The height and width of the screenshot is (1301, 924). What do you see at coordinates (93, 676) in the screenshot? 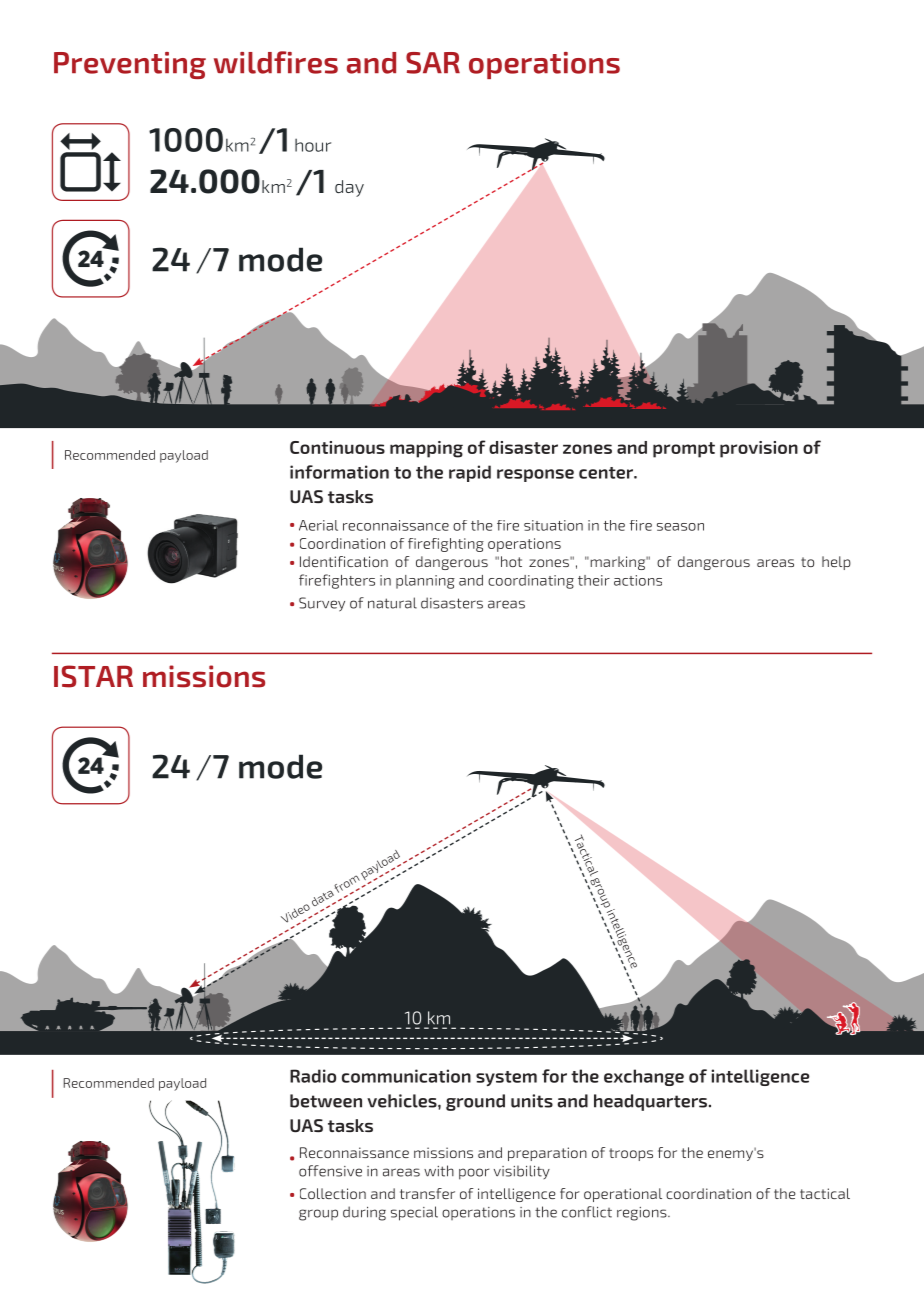
I see `ISTAR` at bounding box center [93, 676].
